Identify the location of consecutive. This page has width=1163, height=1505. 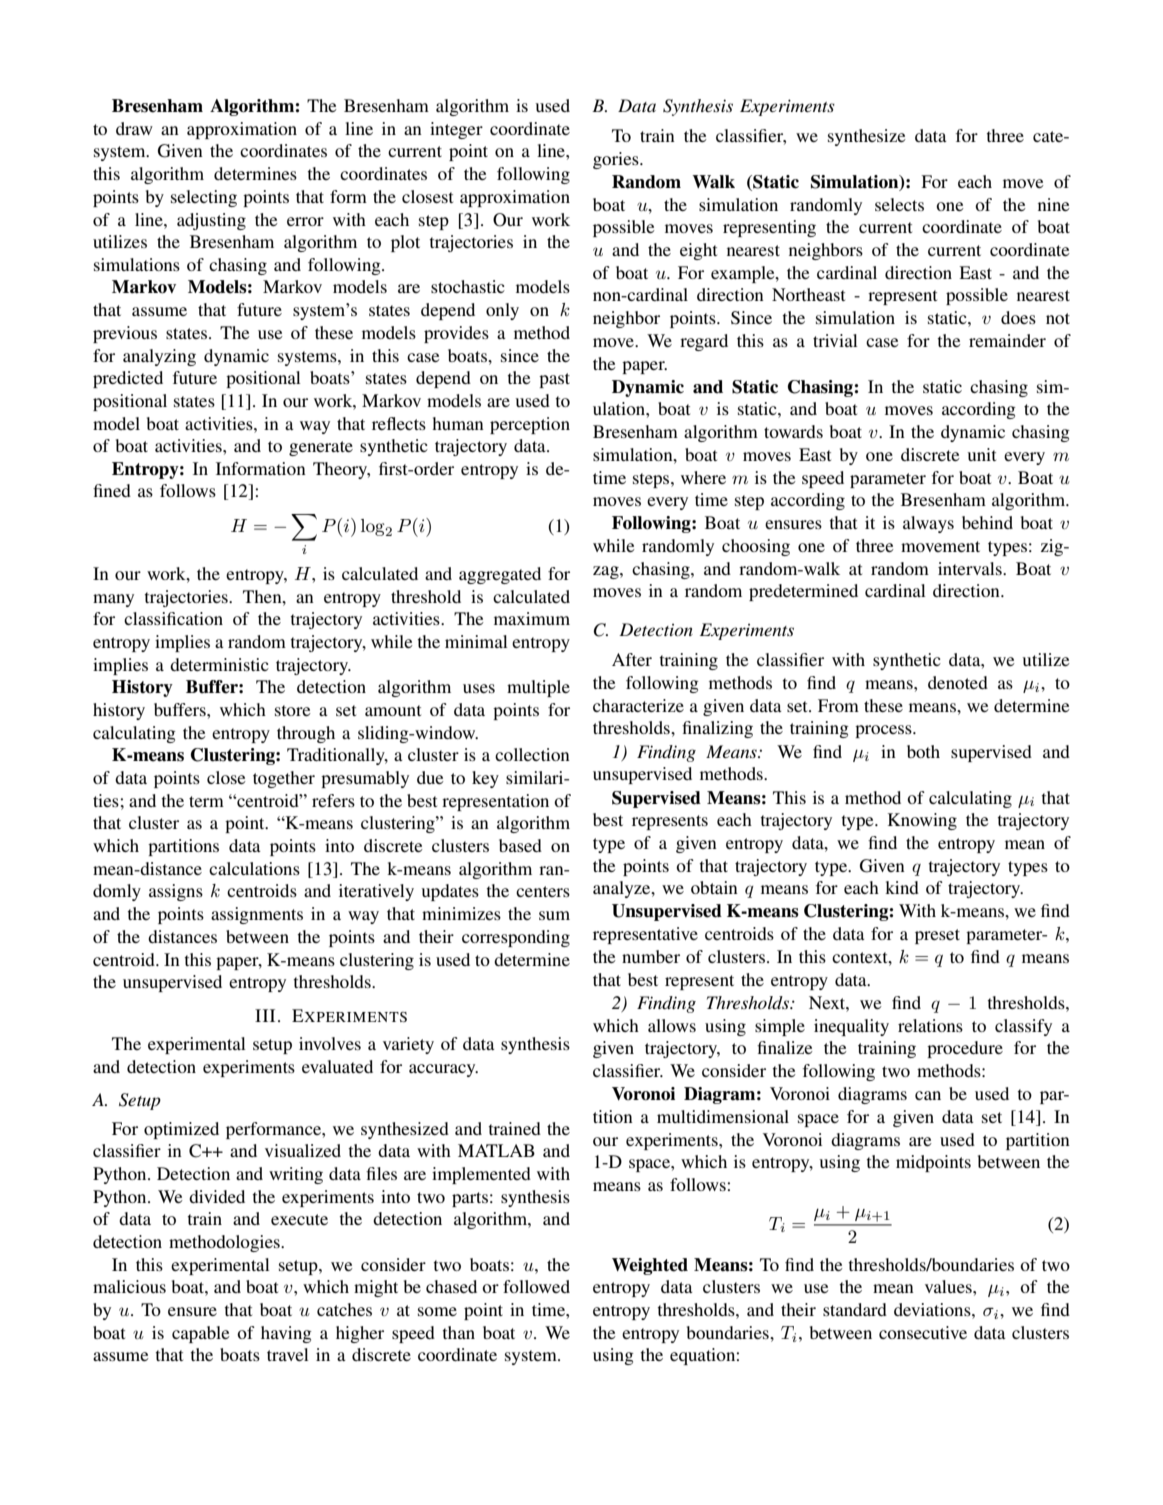
(923, 1332).
